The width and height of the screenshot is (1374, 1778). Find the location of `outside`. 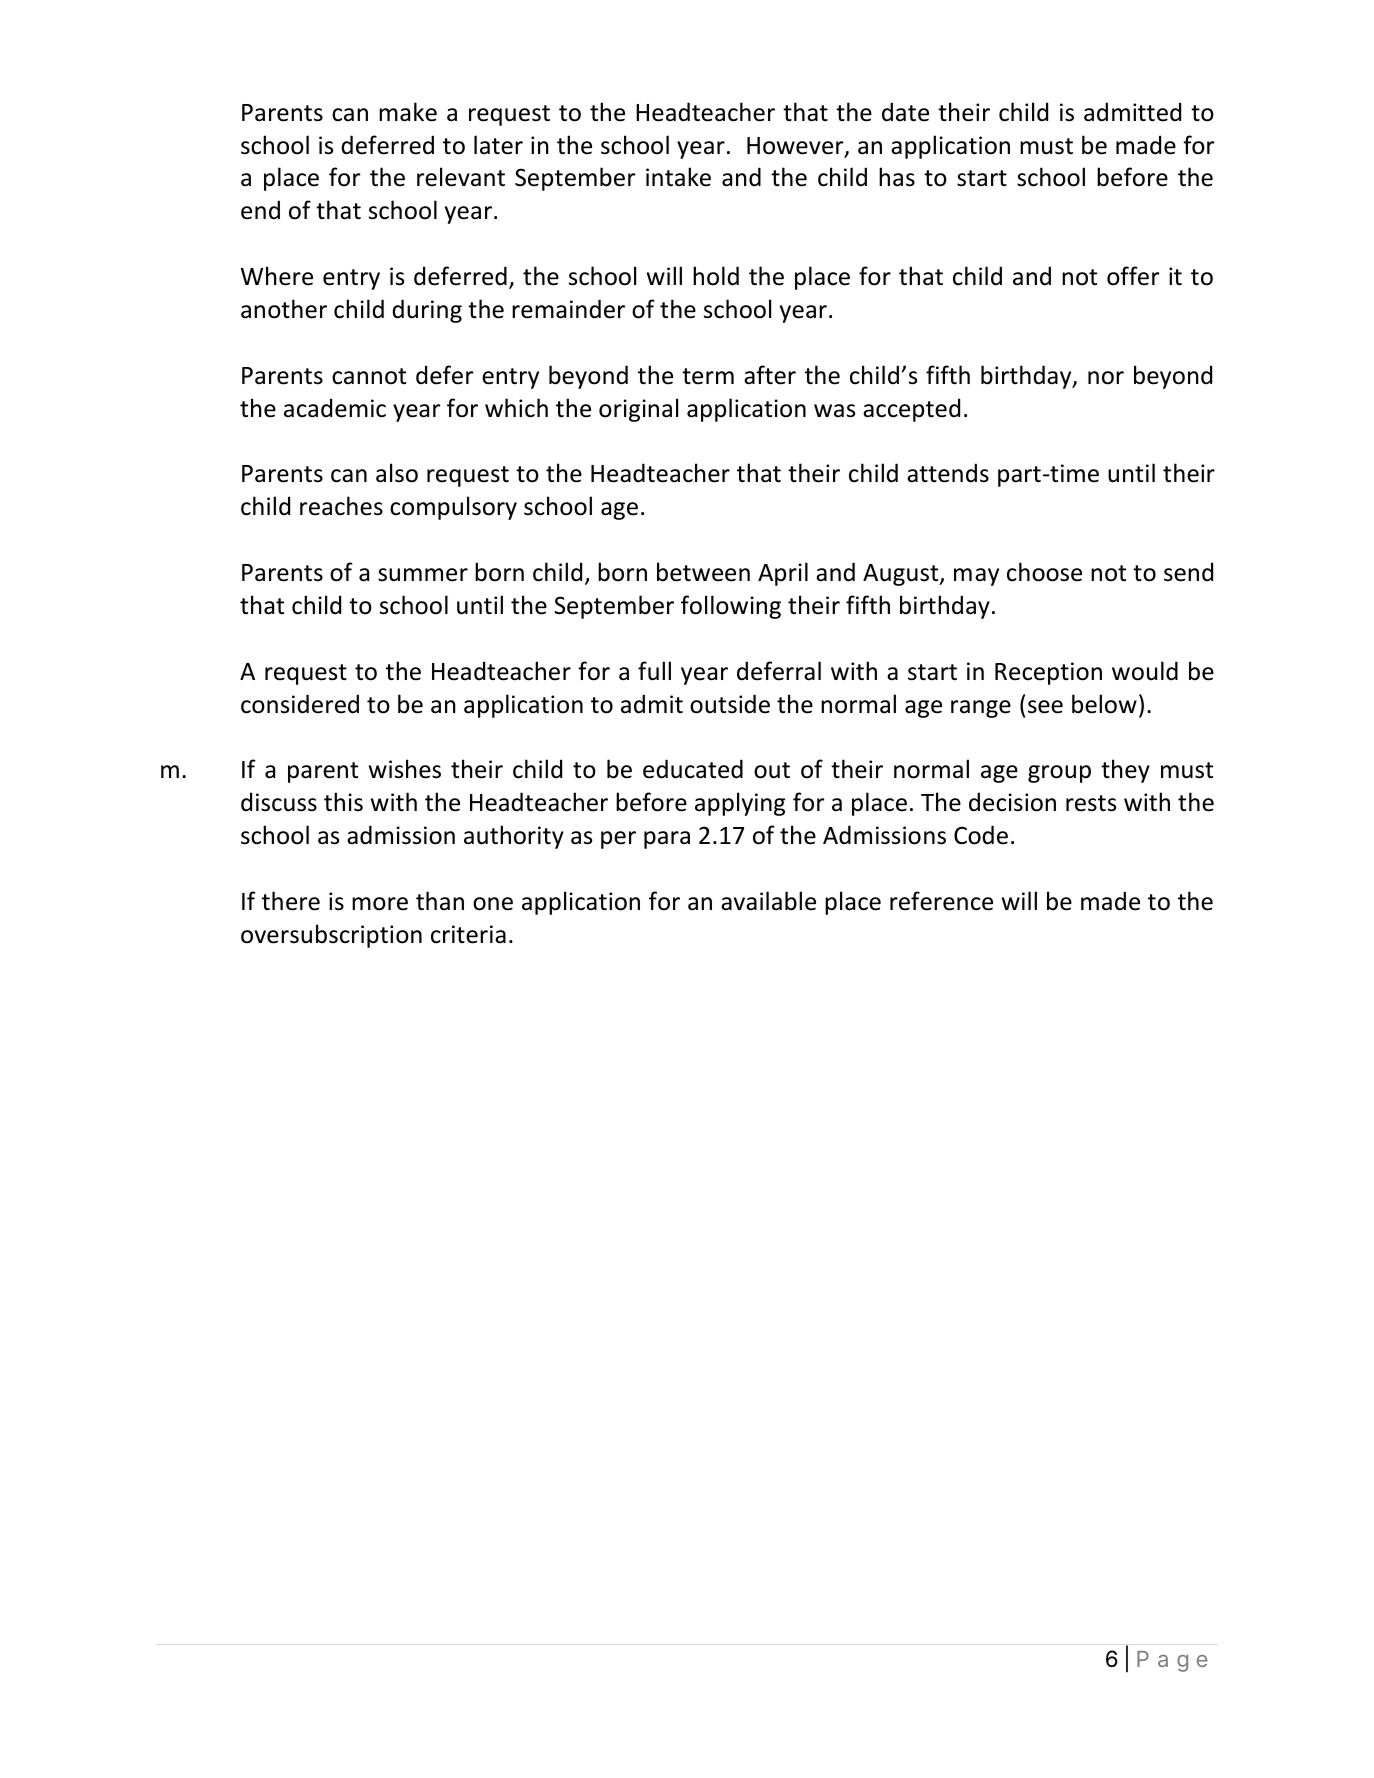

outside is located at coordinates (730, 704).
